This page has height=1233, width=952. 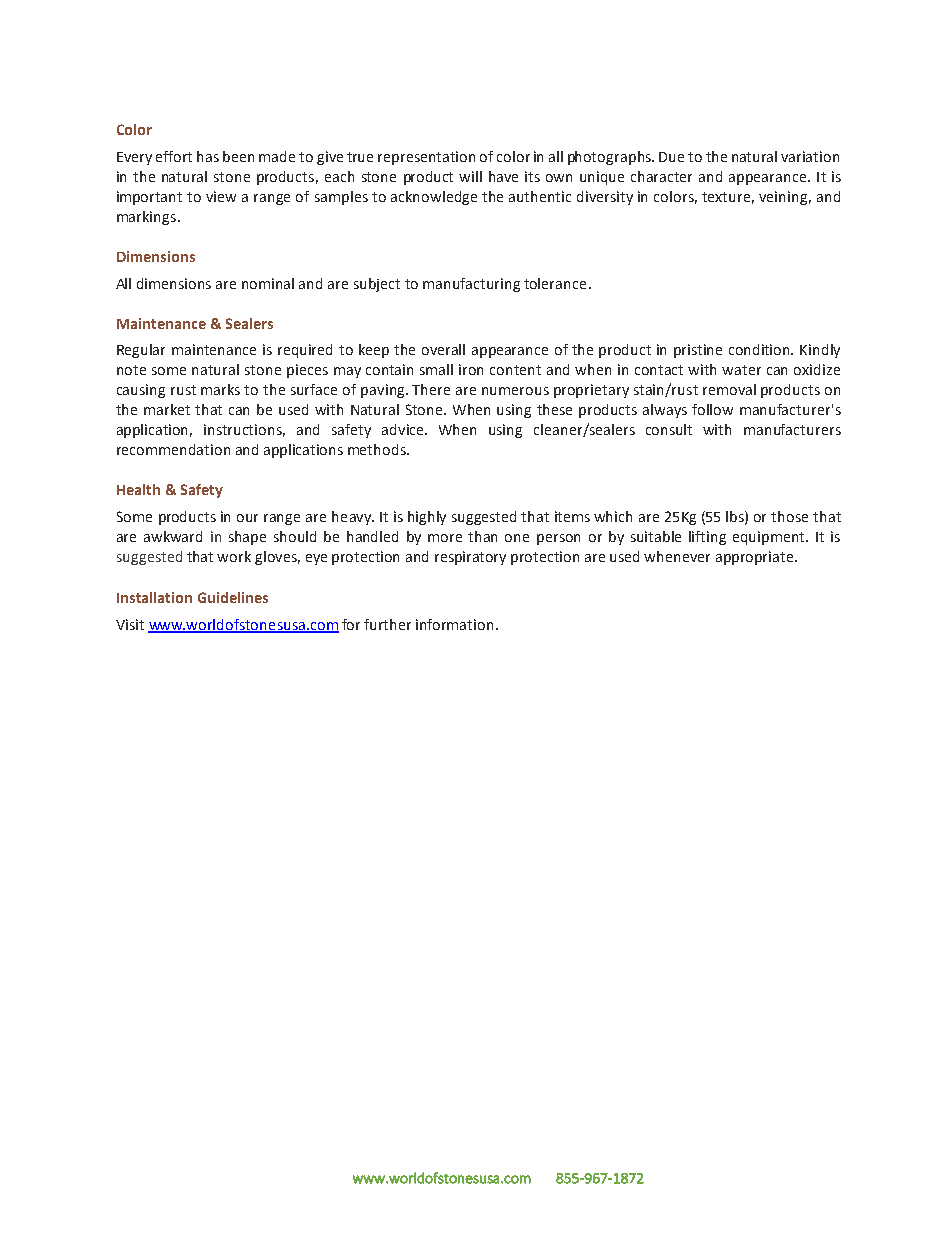 I want to click on numerous, so click(x=515, y=391).
